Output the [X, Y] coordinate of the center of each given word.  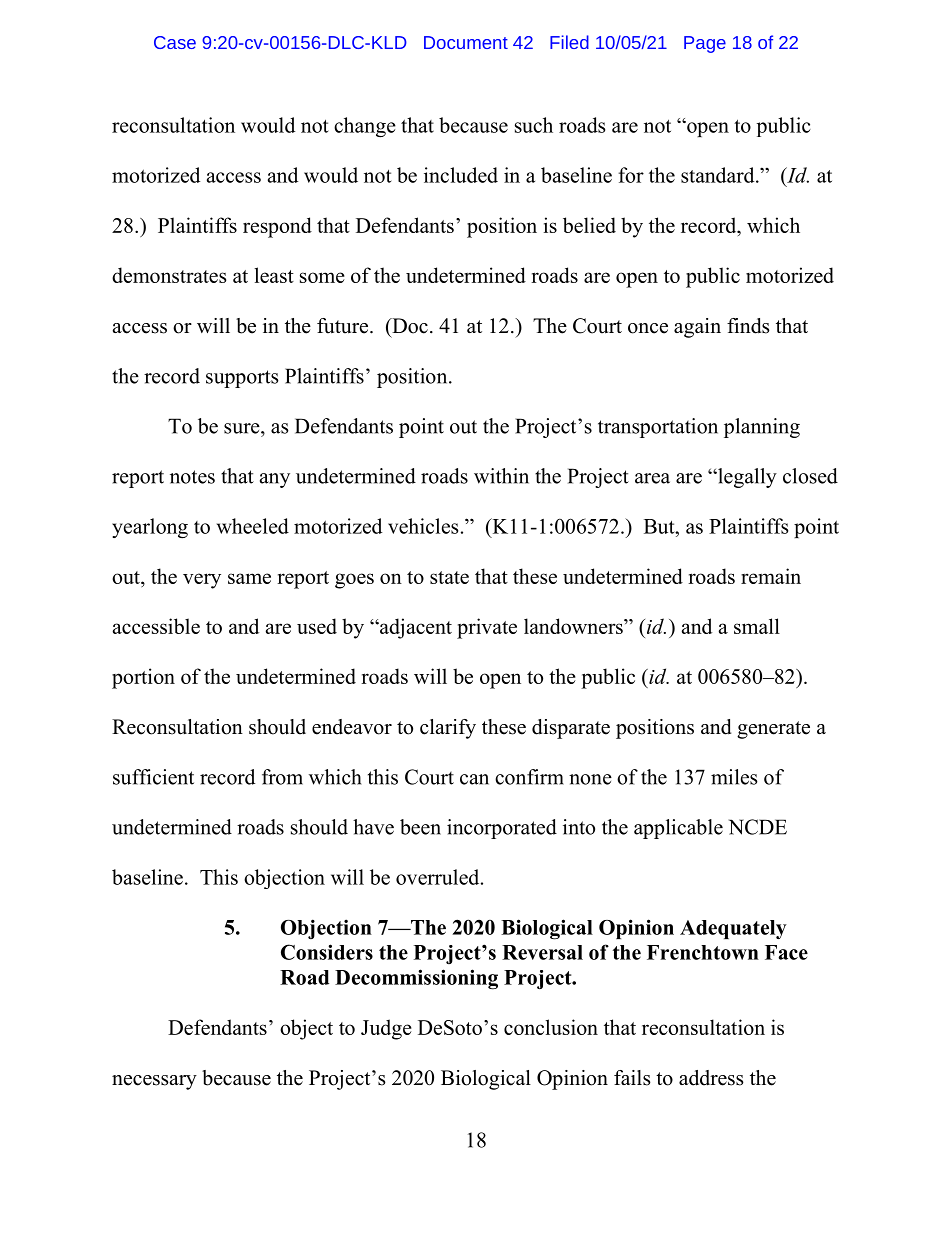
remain [771, 576]
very [202, 581]
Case [175, 42]
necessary [154, 1082]
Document [466, 42]
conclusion [551, 1027]
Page [705, 44]
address [711, 1078]
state [449, 577]
